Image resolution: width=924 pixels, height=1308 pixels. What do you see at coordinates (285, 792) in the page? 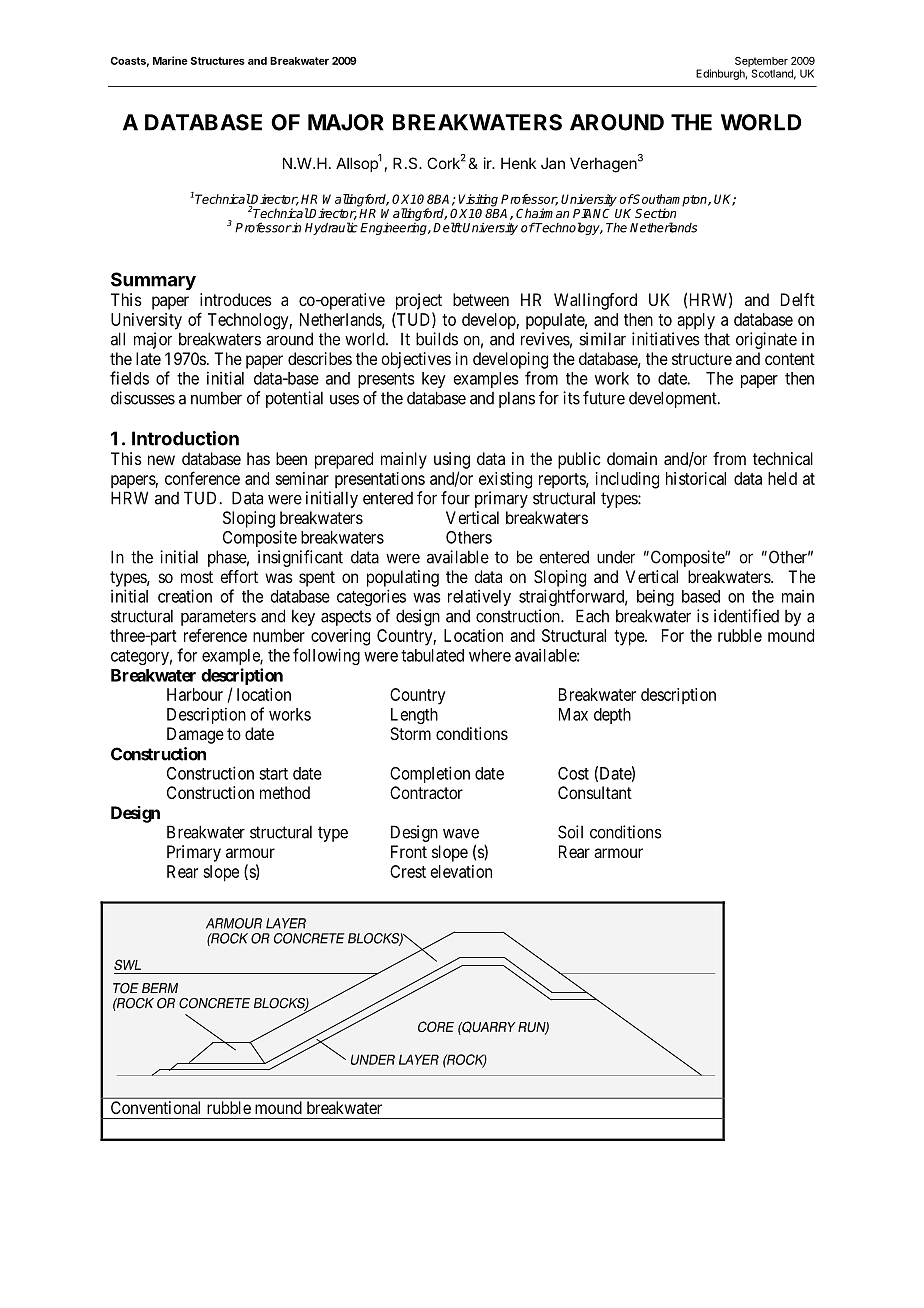
I see `method` at bounding box center [285, 792].
